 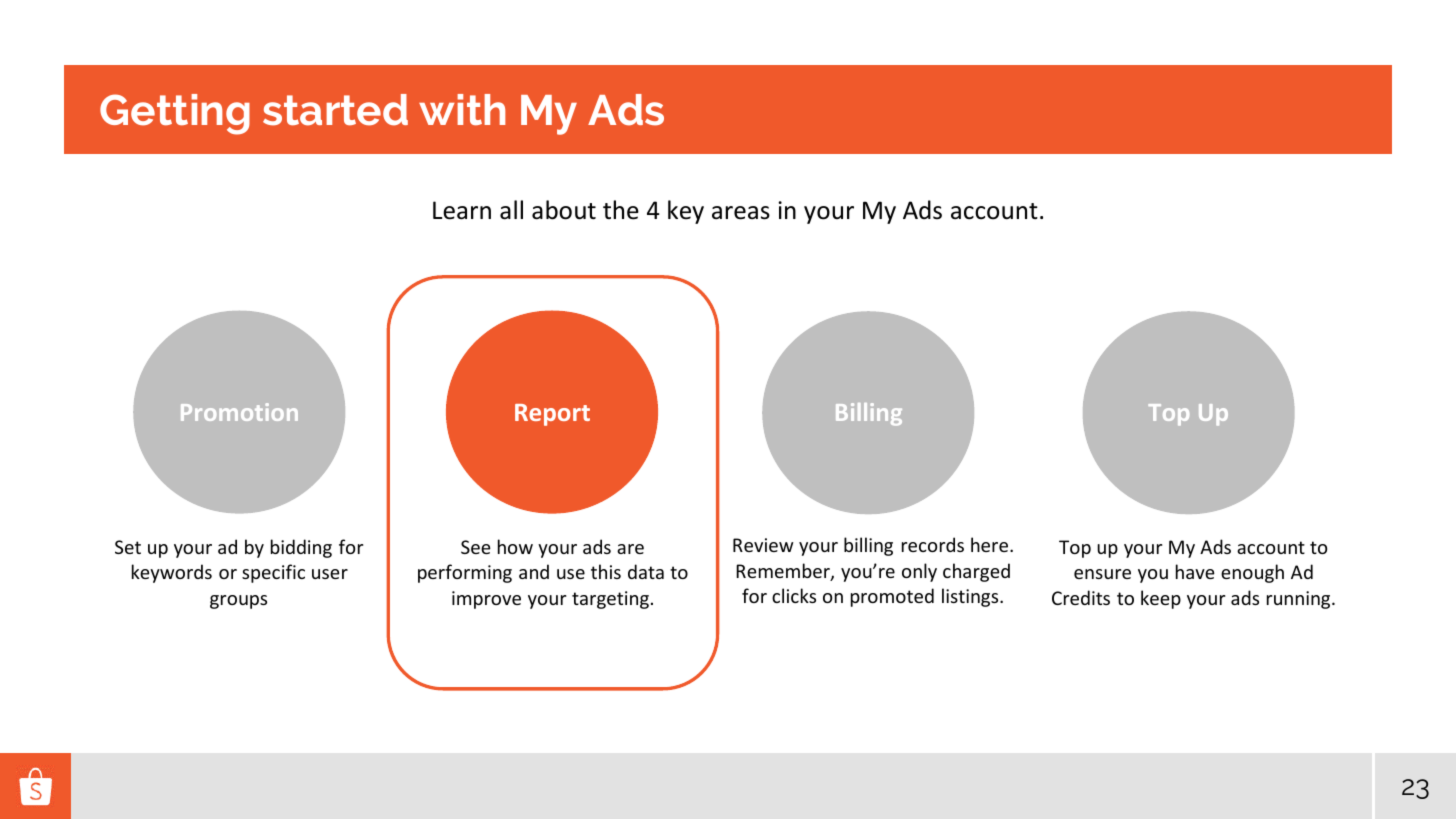 What do you see at coordinates (335, 110) in the image?
I see `started` at bounding box center [335, 110].
